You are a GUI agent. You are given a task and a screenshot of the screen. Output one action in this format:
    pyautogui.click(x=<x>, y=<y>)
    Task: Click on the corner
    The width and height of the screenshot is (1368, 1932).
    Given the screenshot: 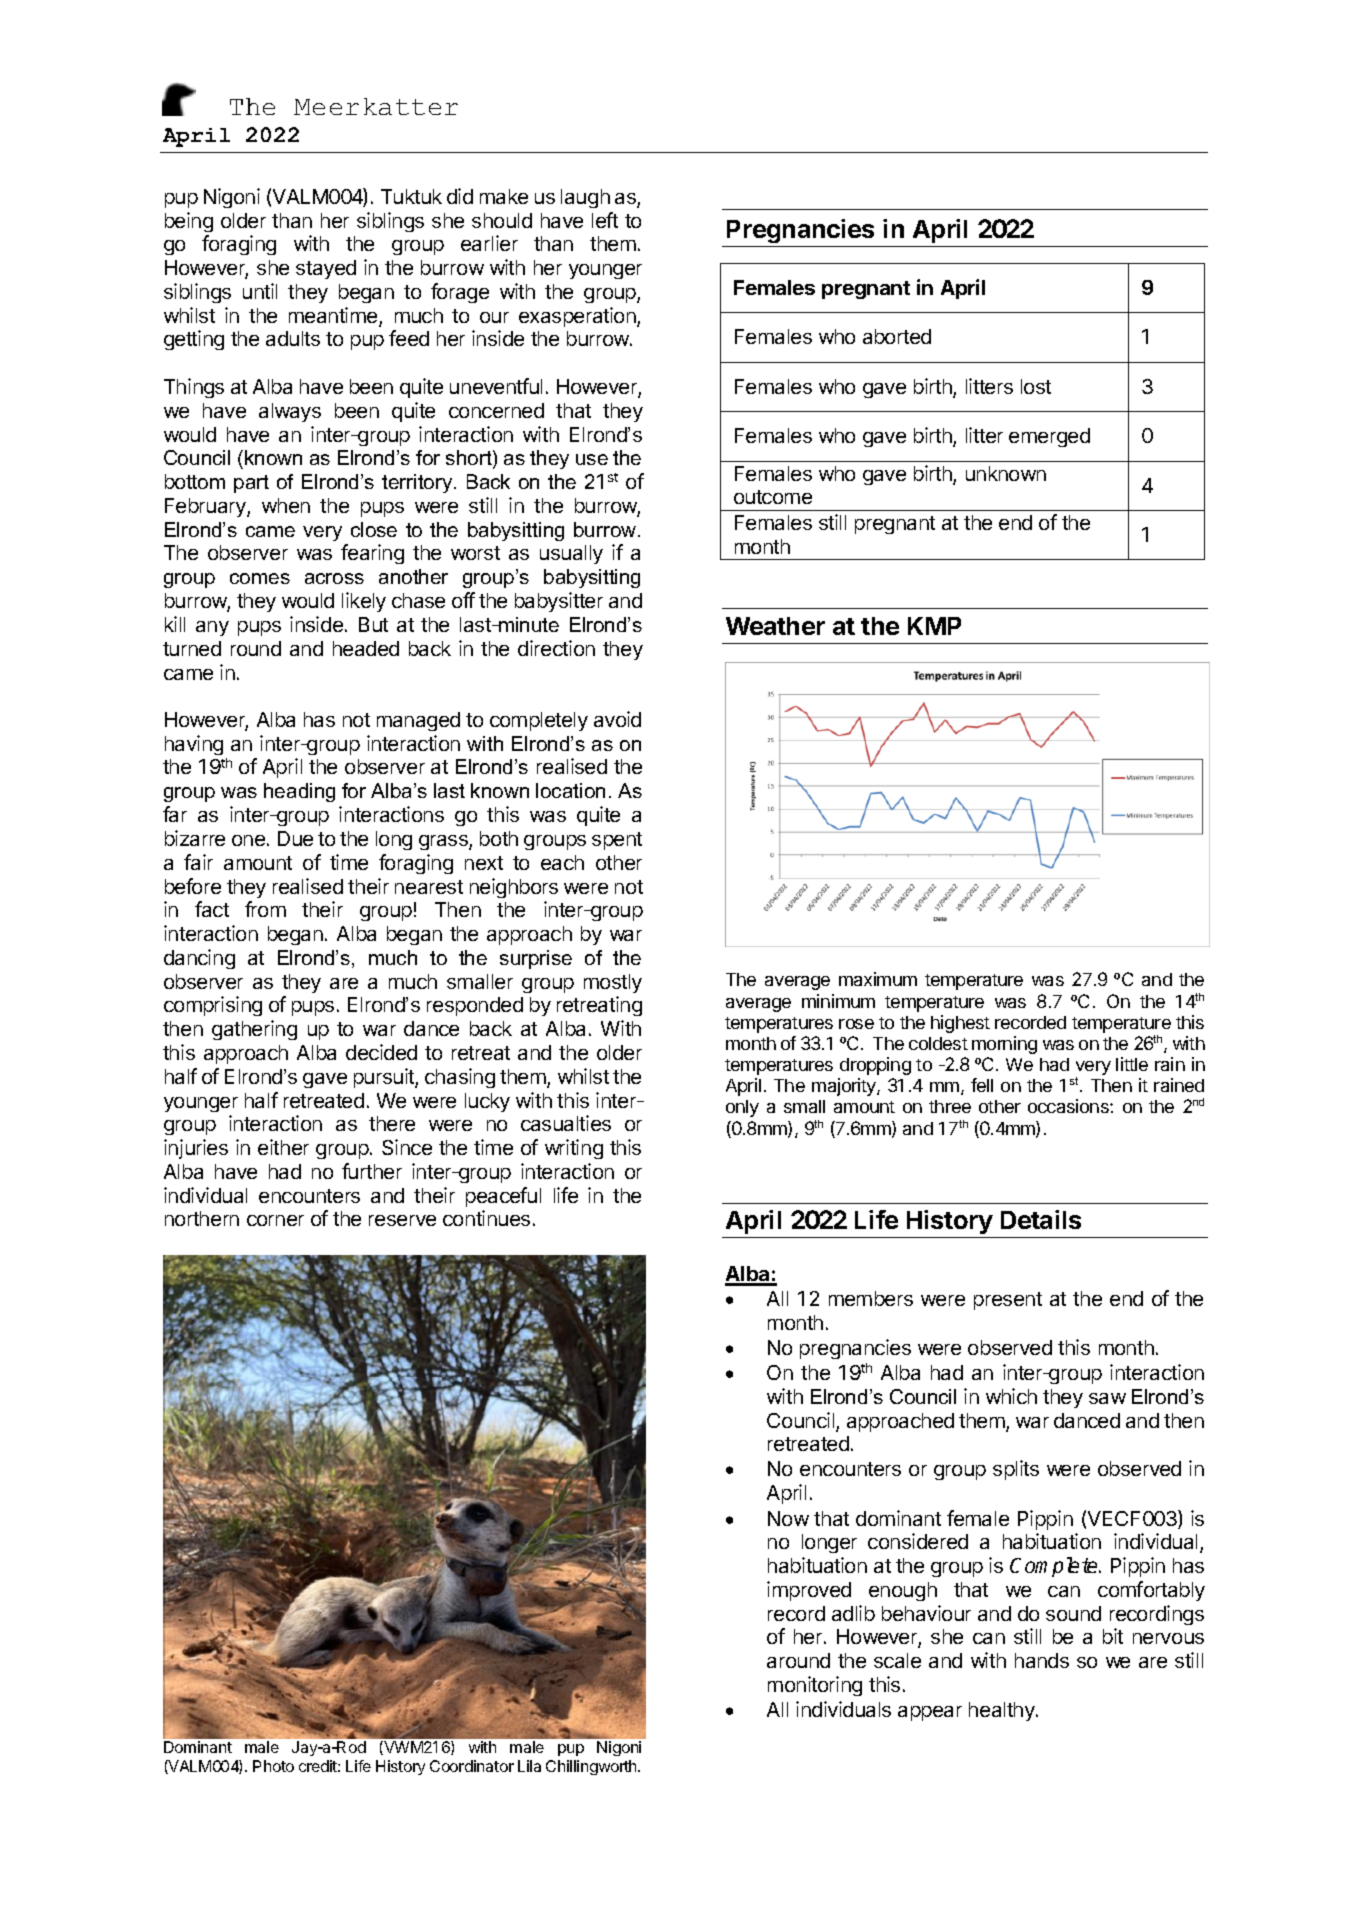 What is the action you would take?
    pyautogui.click(x=275, y=1220)
